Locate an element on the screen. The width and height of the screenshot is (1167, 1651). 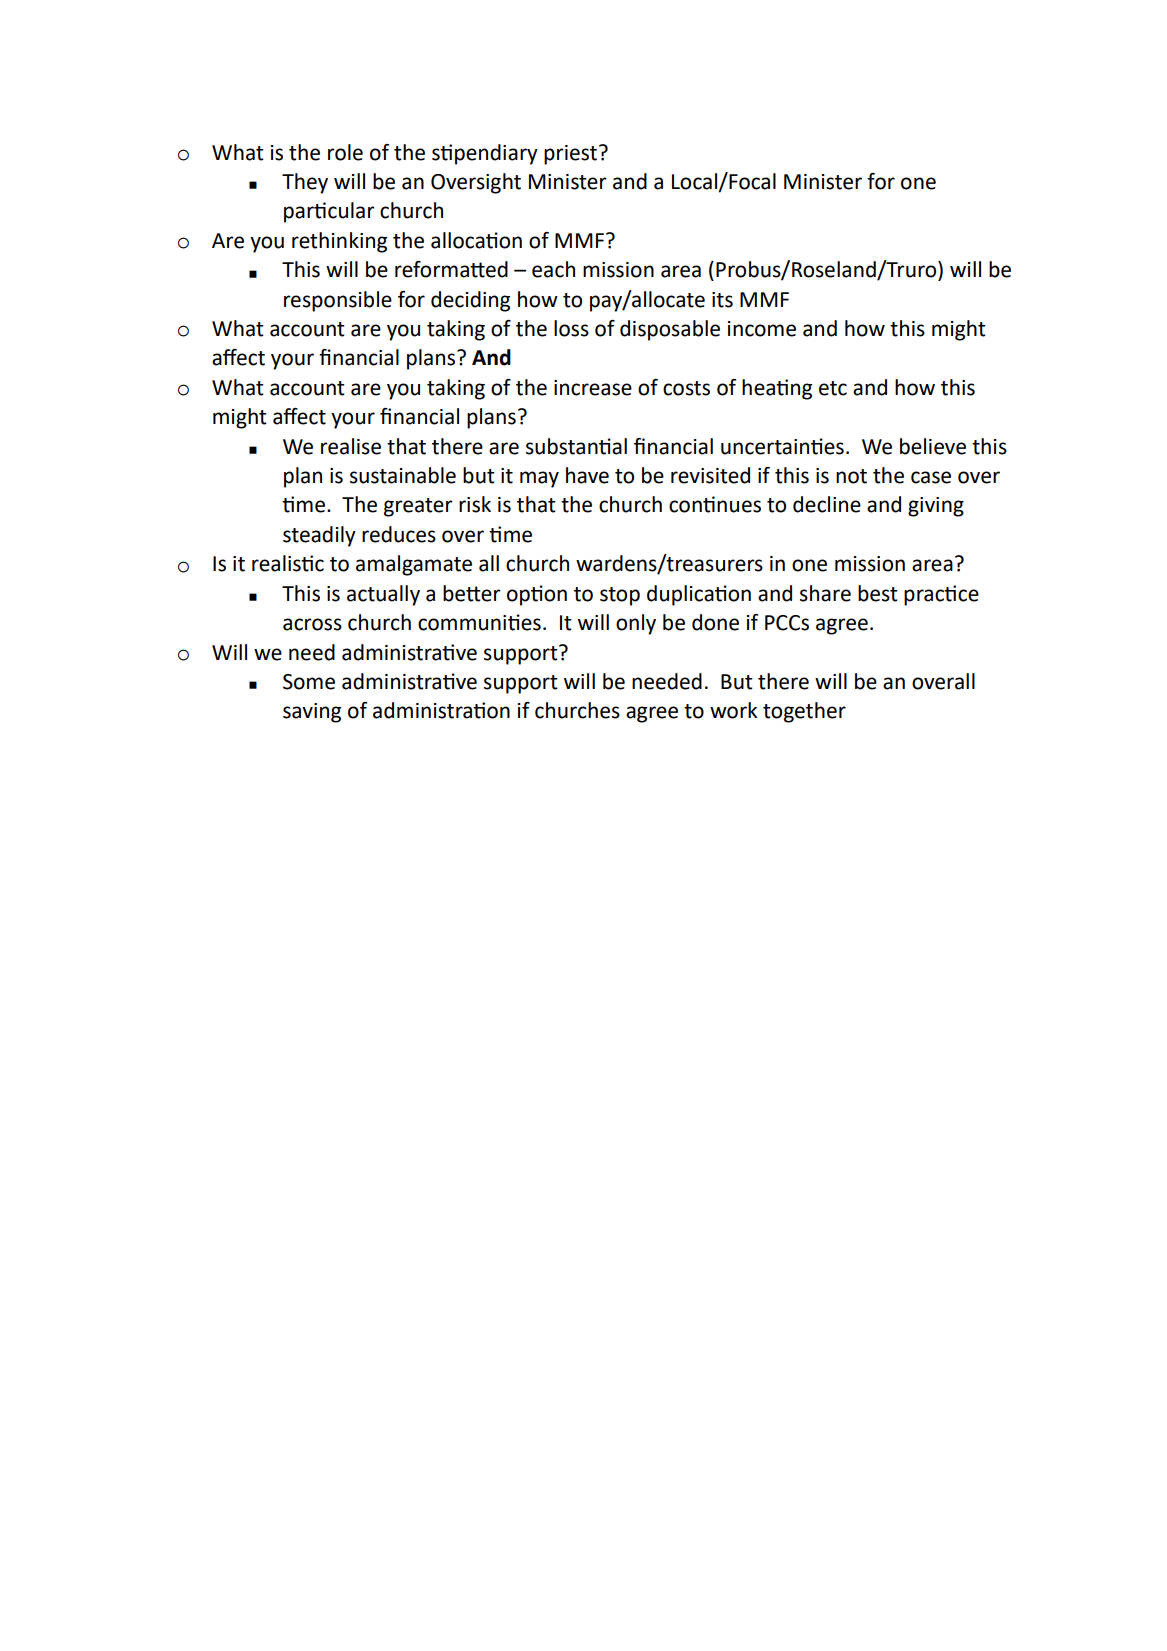
responsible is located at coordinates (338, 301).
